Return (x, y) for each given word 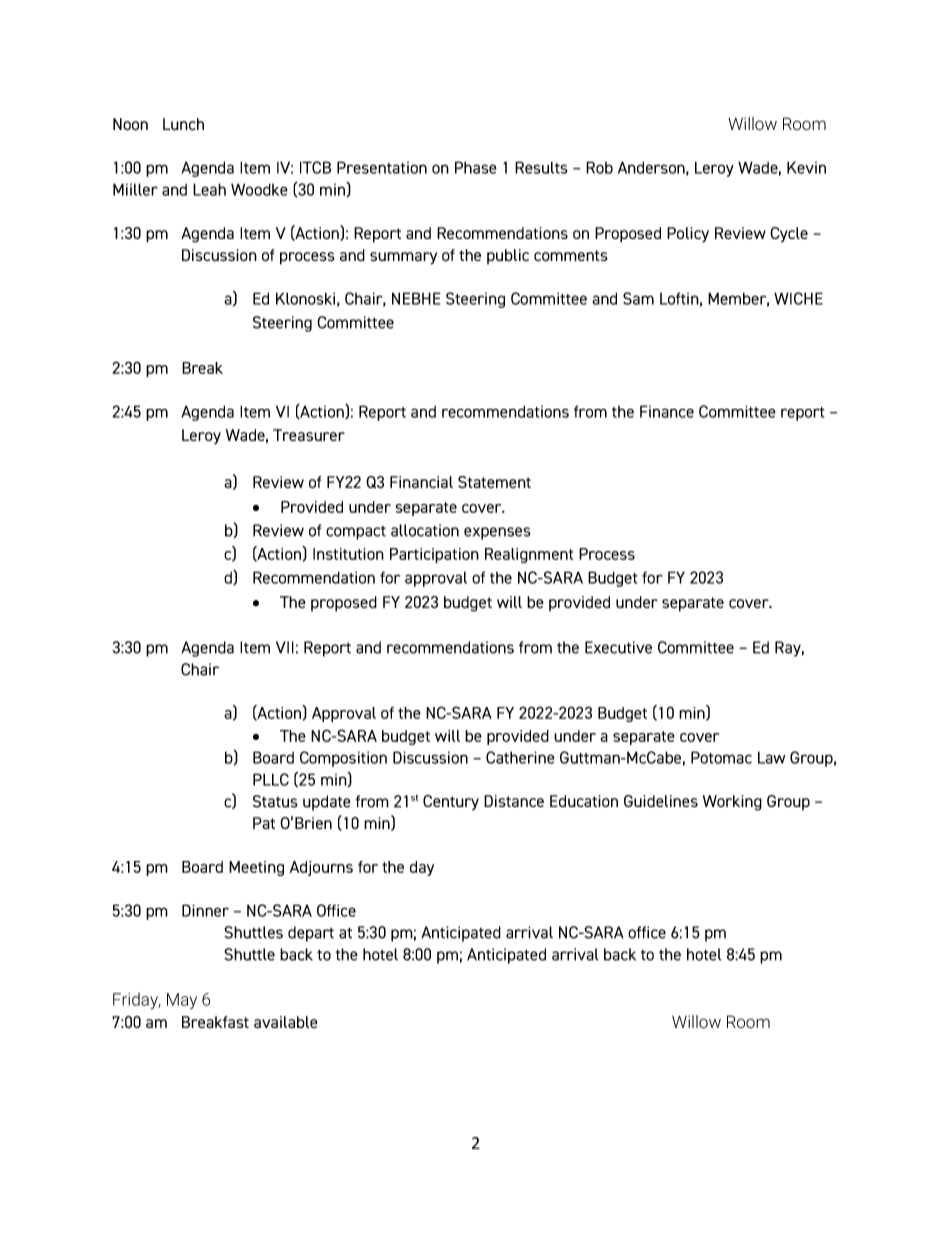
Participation (434, 555)
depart (311, 934)
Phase (476, 167)
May (182, 1001)
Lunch (183, 124)
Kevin (806, 167)
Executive (618, 647)
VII (285, 647)
